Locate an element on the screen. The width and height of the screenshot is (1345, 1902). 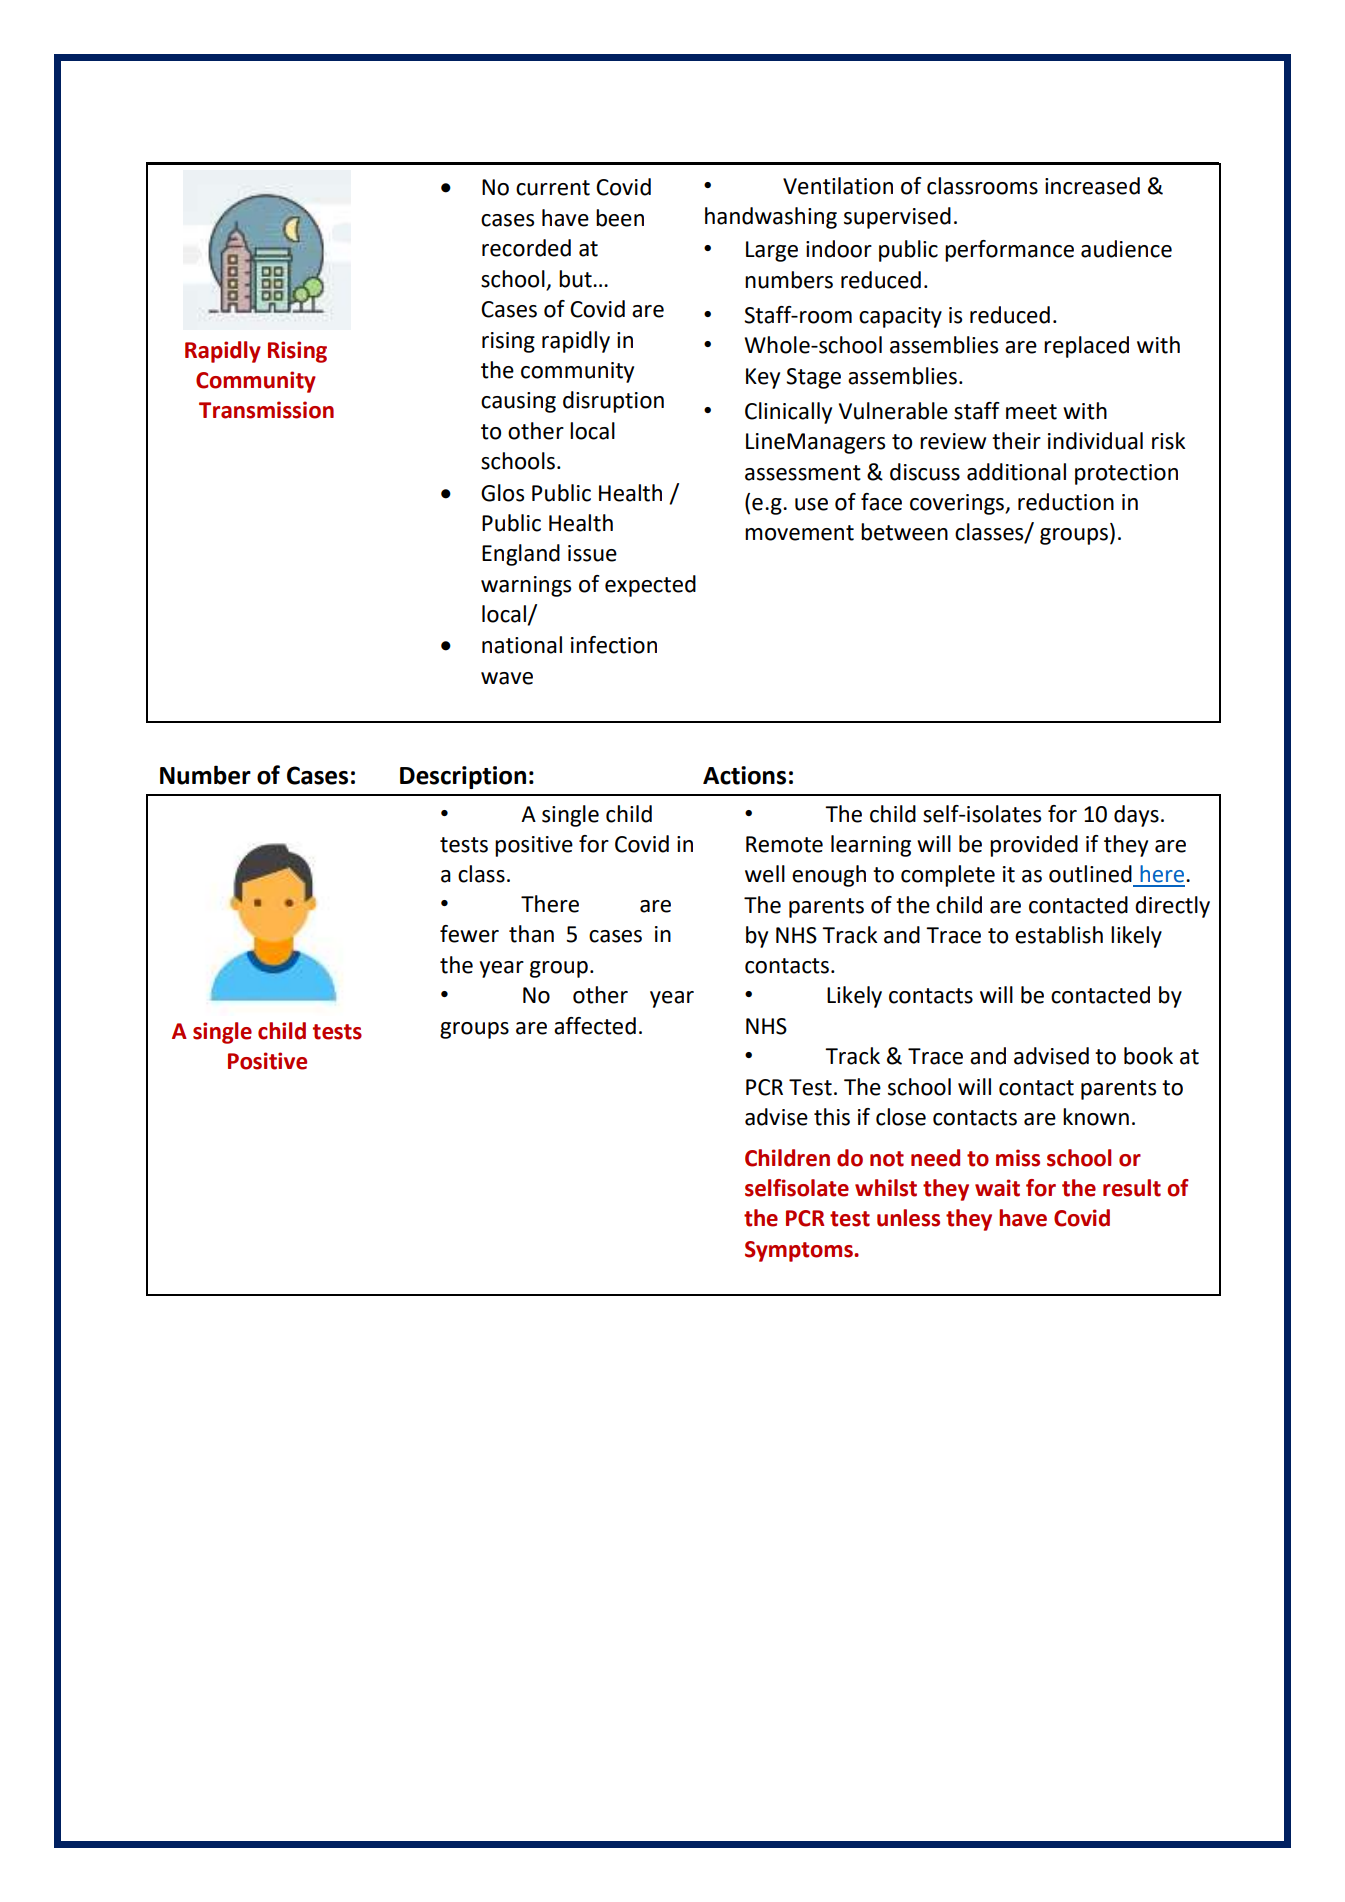
increased is located at coordinates (1092, 186).
